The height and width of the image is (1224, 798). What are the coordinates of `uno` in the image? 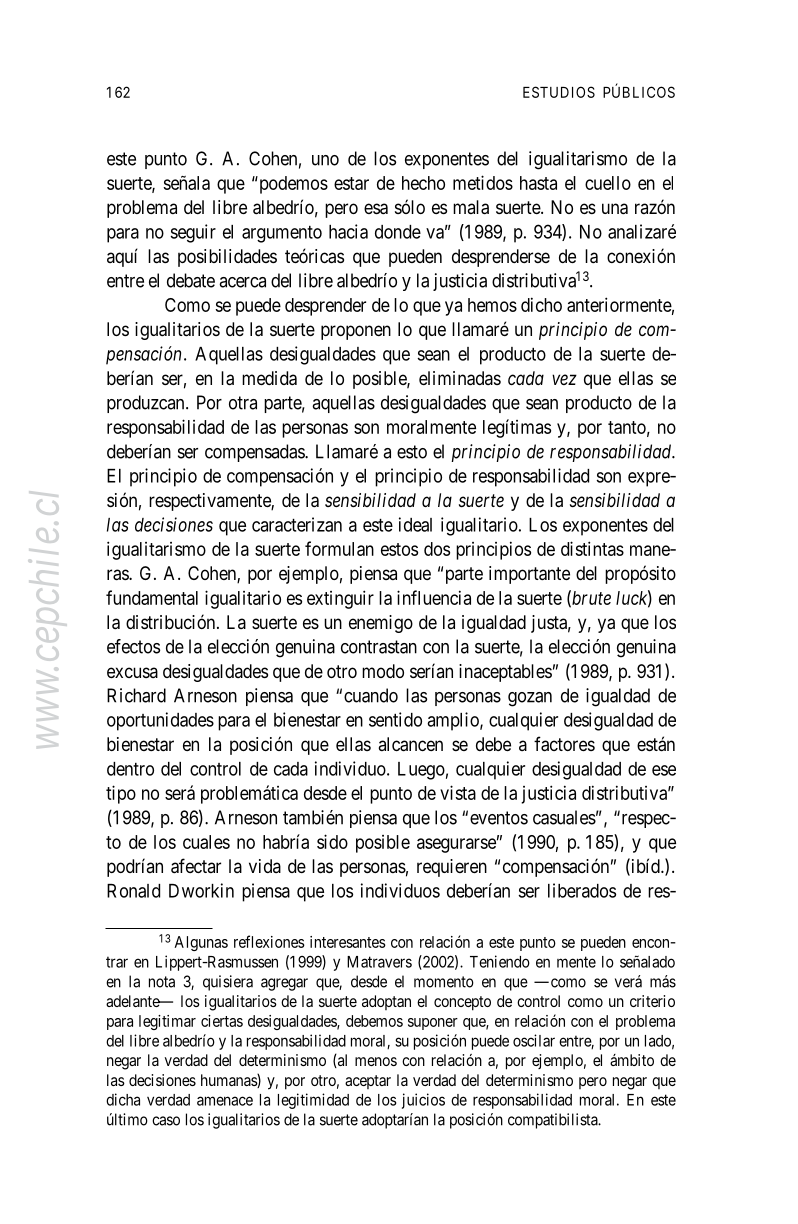 It's located at (325, 160).
